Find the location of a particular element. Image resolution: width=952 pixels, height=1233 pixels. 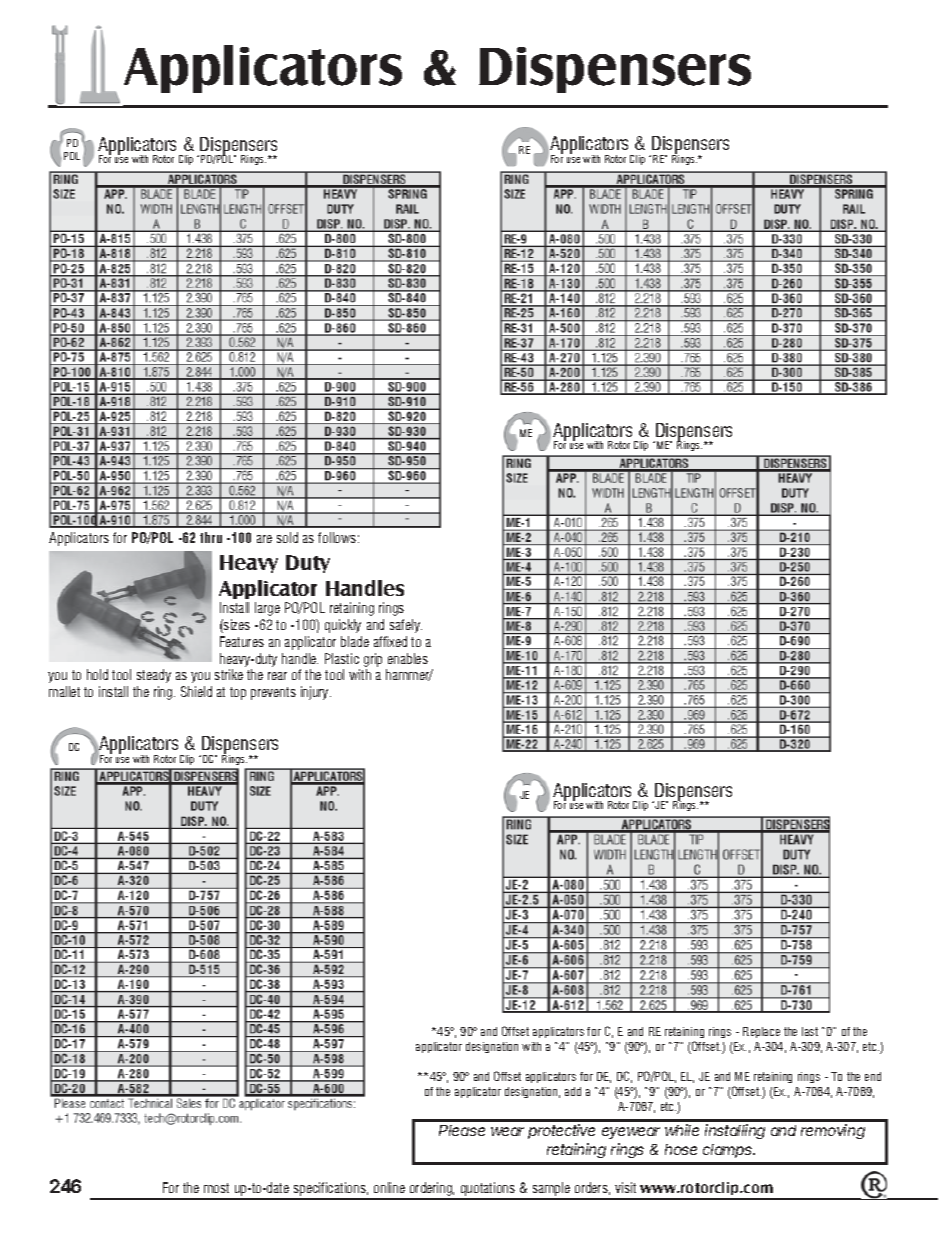

affixed is located at coordinates (390, 641).
